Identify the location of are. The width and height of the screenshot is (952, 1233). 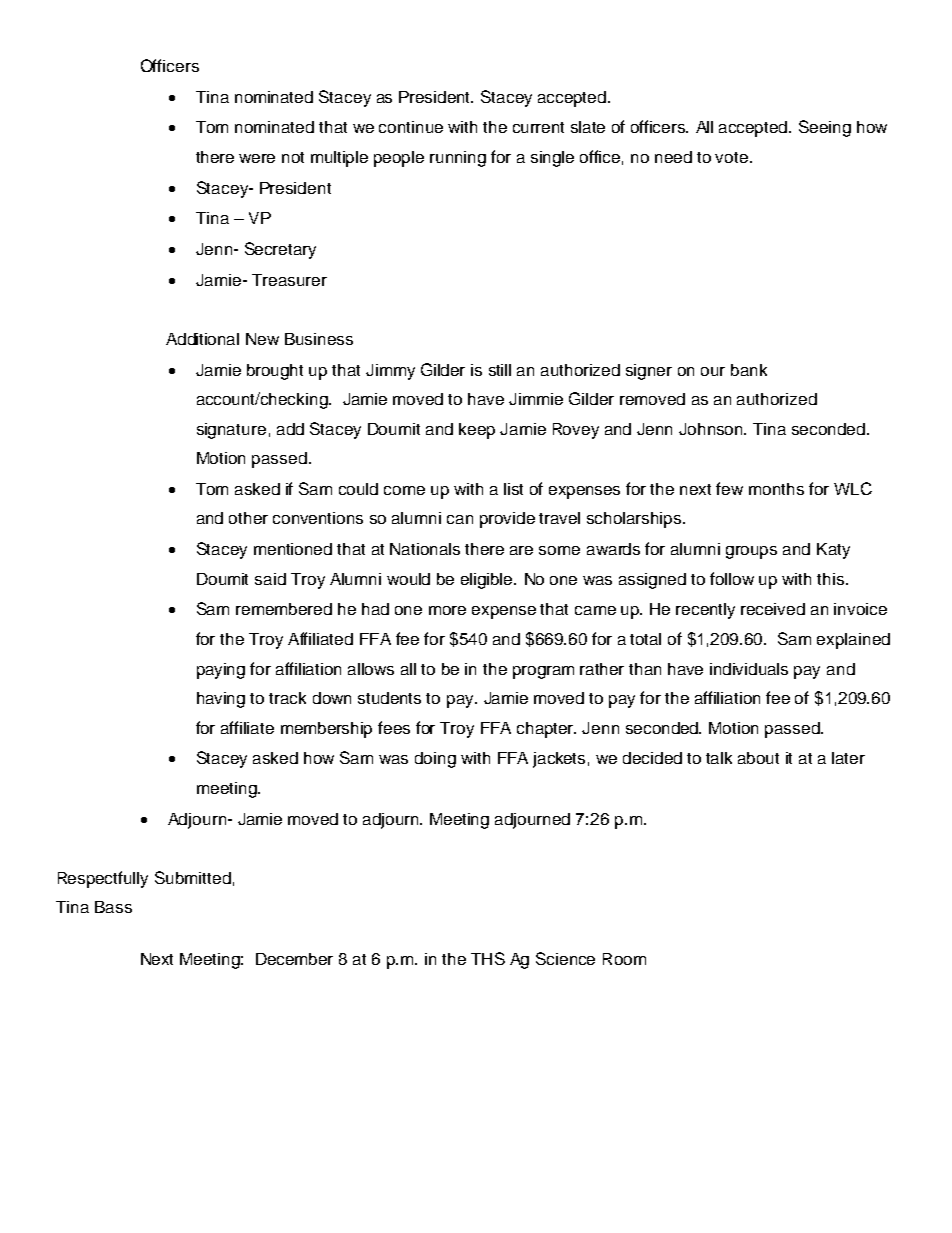
(521, 550).
